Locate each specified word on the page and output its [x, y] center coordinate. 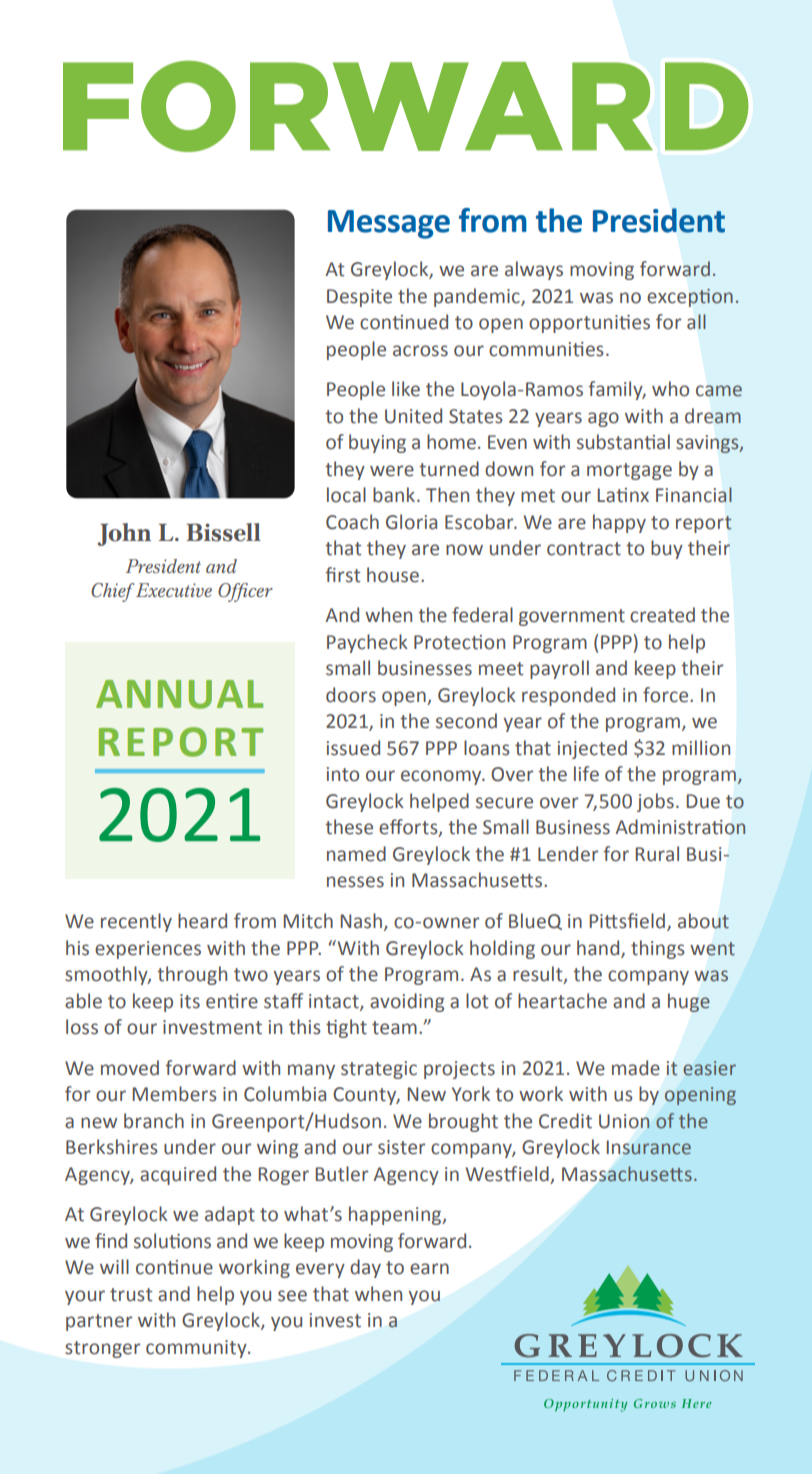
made [636, 1068]
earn [429, 1269]
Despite [359, 298]
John [124, 534]
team [394, 1028]
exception [690, 298]
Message [389, 224]
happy [619, 523]
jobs [655, 802]
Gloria [411, 522]
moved [130, 1068]
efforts [409, 828]
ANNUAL [179, 694]
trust [131, 1295]
